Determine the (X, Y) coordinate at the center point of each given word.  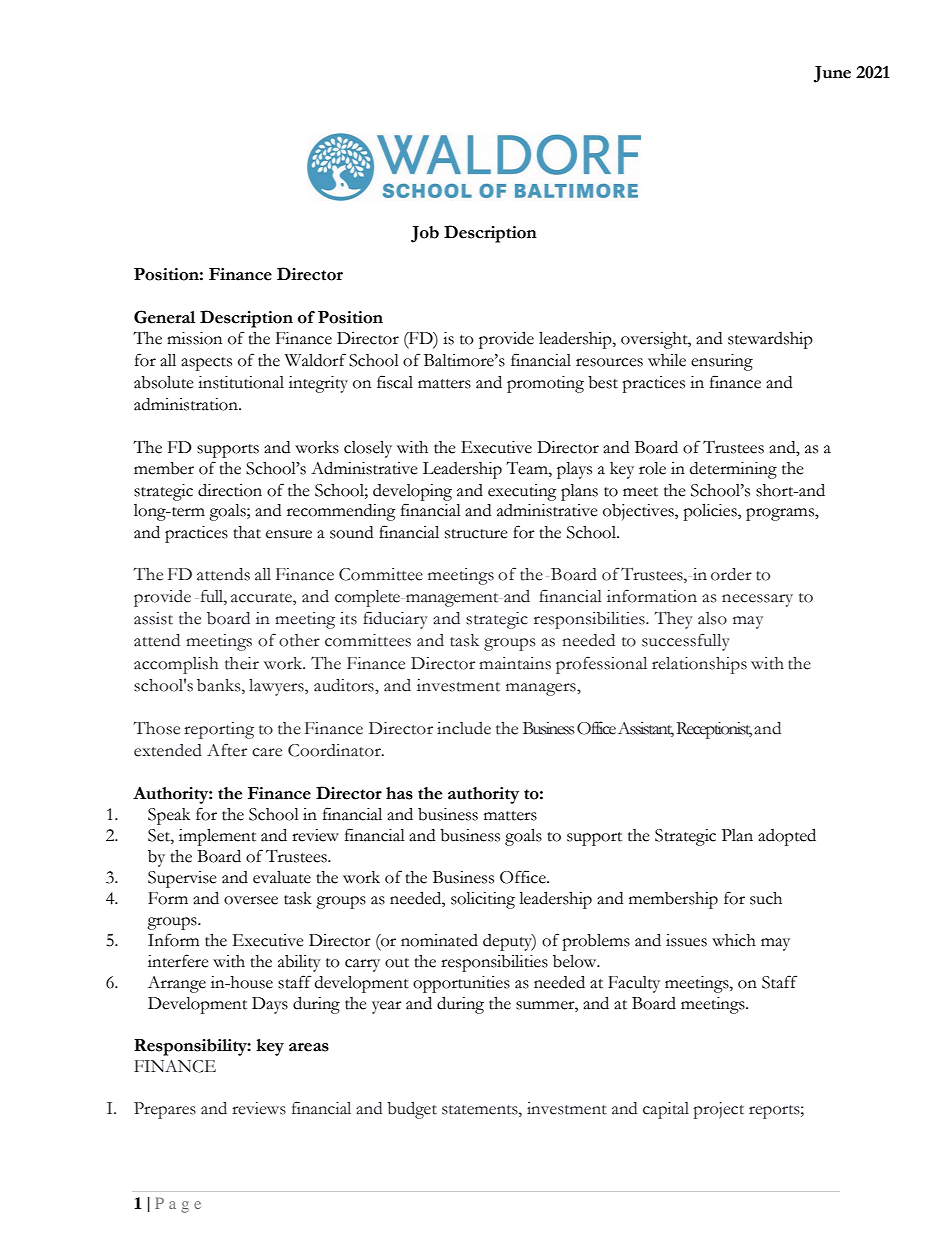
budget (412, 1110)
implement (217, 837)
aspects (206, 364)
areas (309, 1047)
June (832, 74)
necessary (757, 600)
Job (425, 234)
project (719, 1110)
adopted (787, 837)
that (247, 532)
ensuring (722, 362)
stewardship (770, 340)
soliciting (483, 900)
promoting (545, 384)
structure (476, 534)
